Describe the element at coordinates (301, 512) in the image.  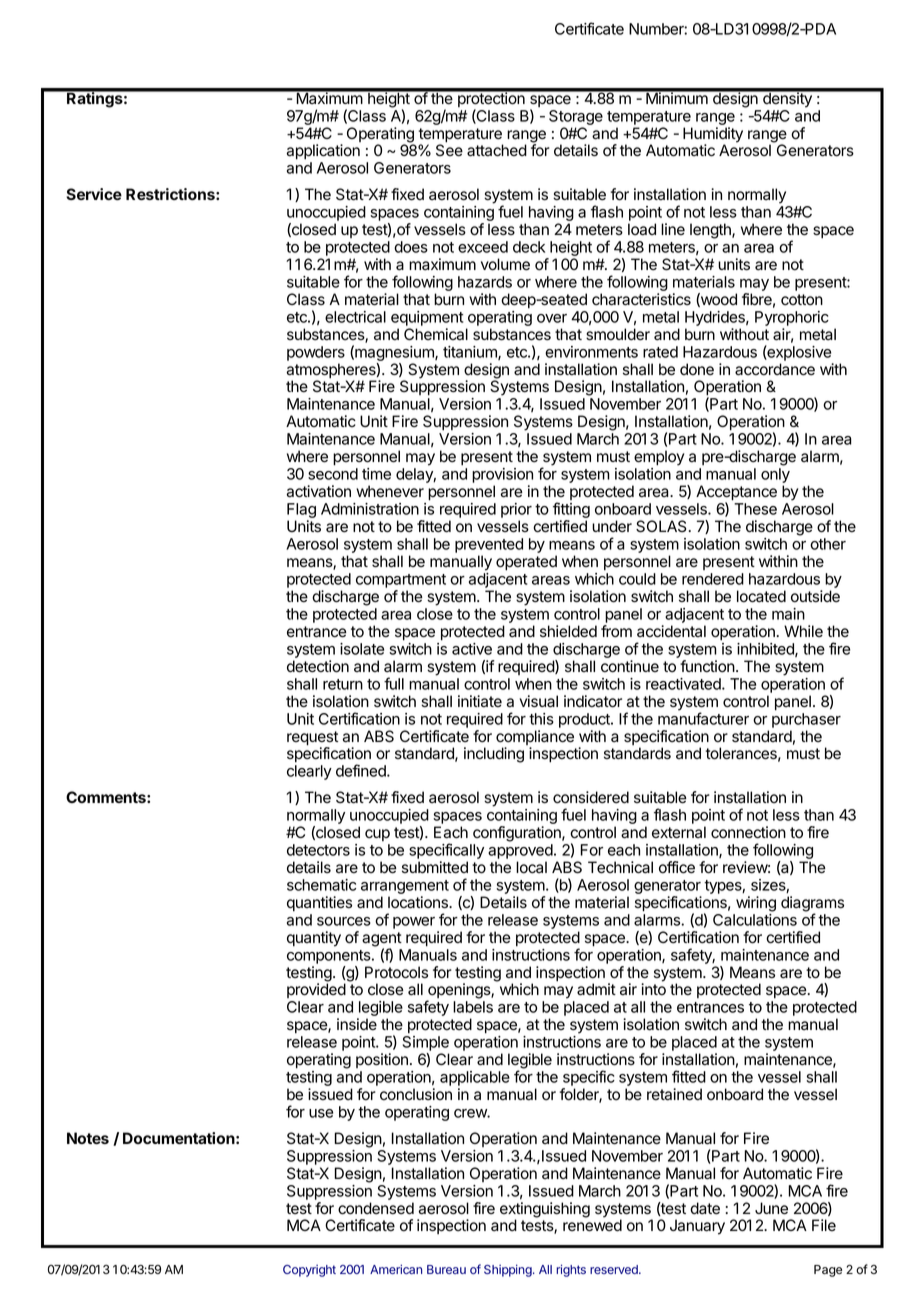
I see `Flag` at that location.
